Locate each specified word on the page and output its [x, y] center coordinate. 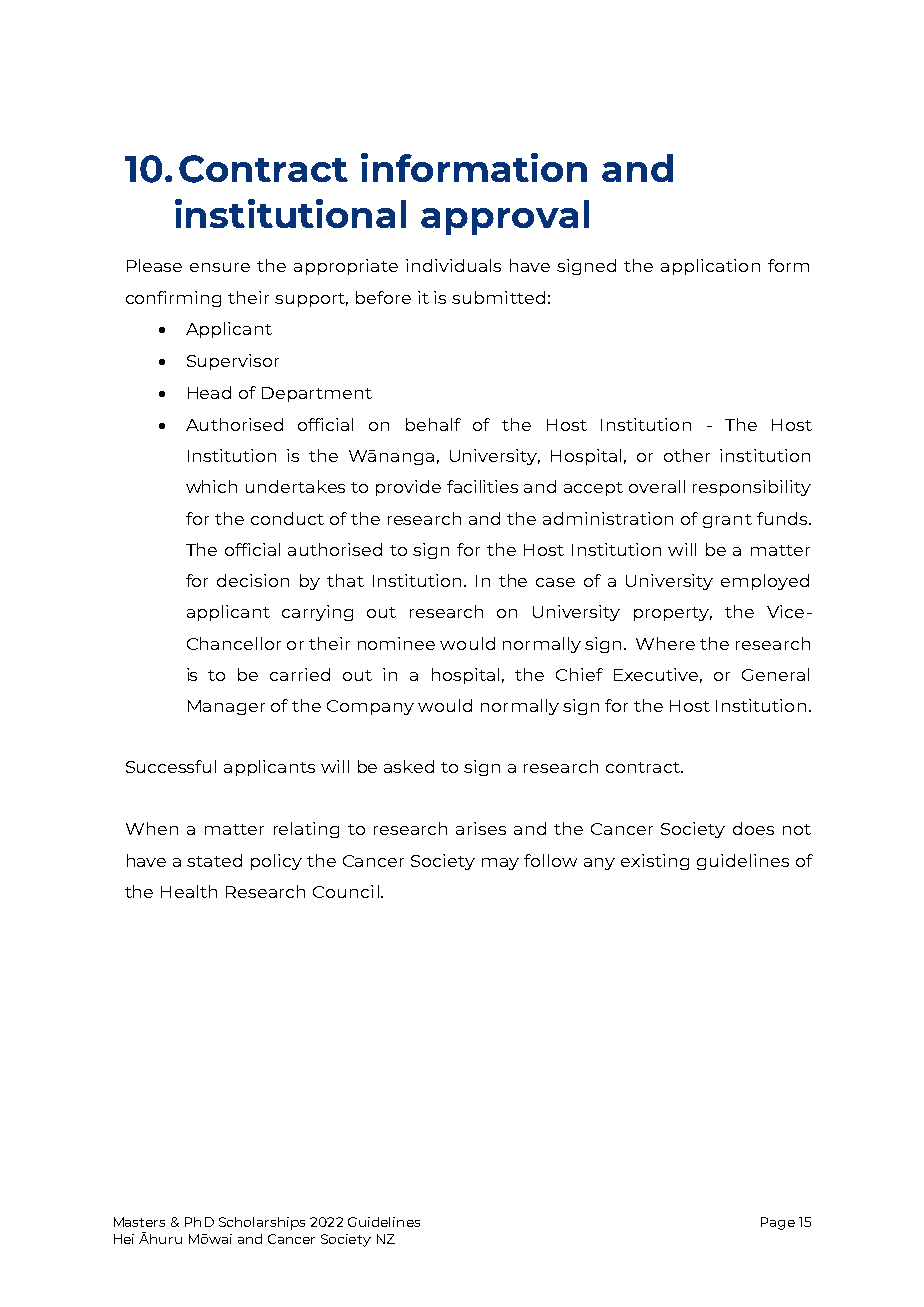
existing [655, 862]
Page [778, 1223]
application [710, 267]
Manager [226, 707]
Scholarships [262, 1223]
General [775, 674]
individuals [453, 265]
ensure [220, 267]
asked [409, 766]
